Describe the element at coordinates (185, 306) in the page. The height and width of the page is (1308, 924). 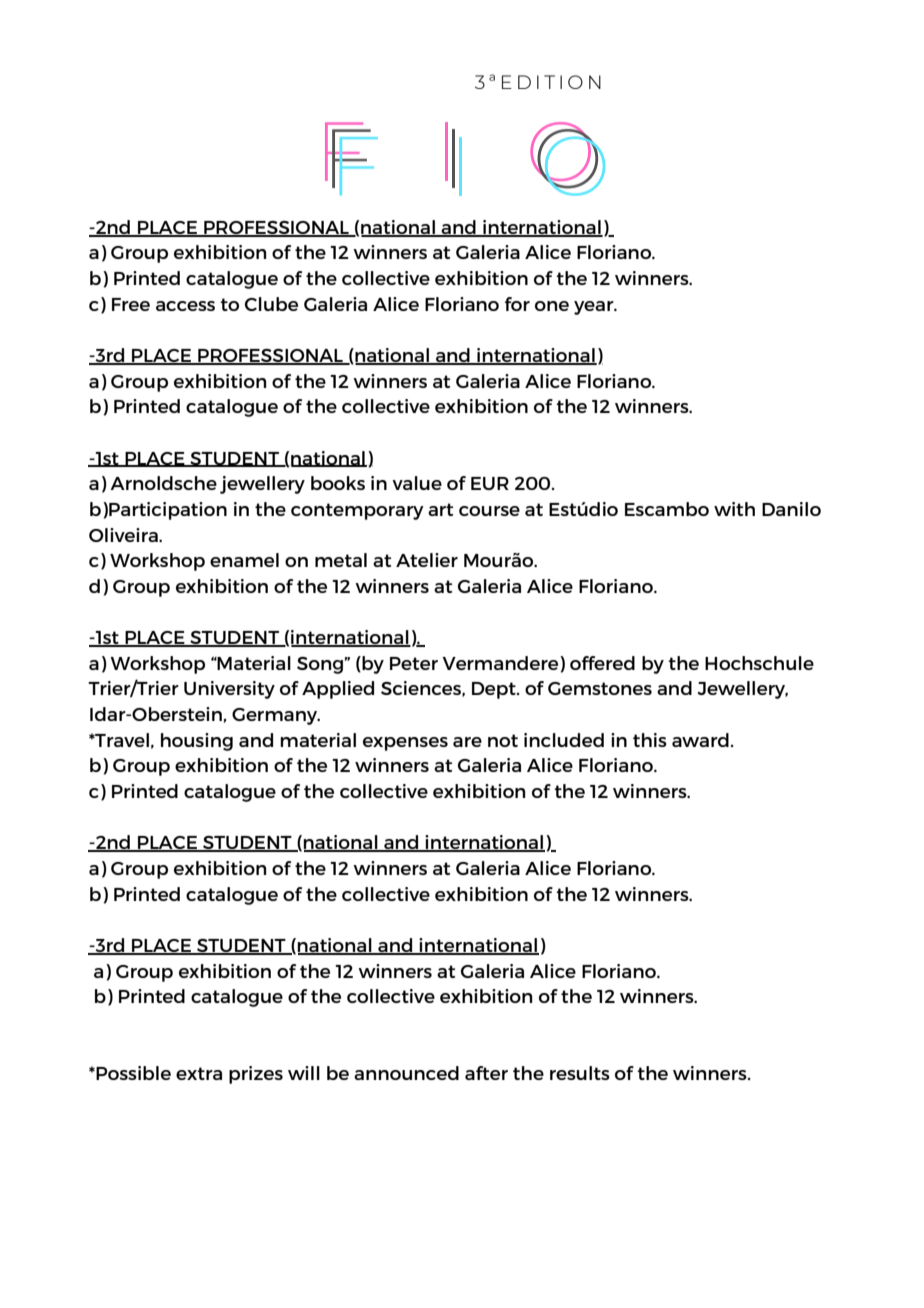
I see `access` at that location.
